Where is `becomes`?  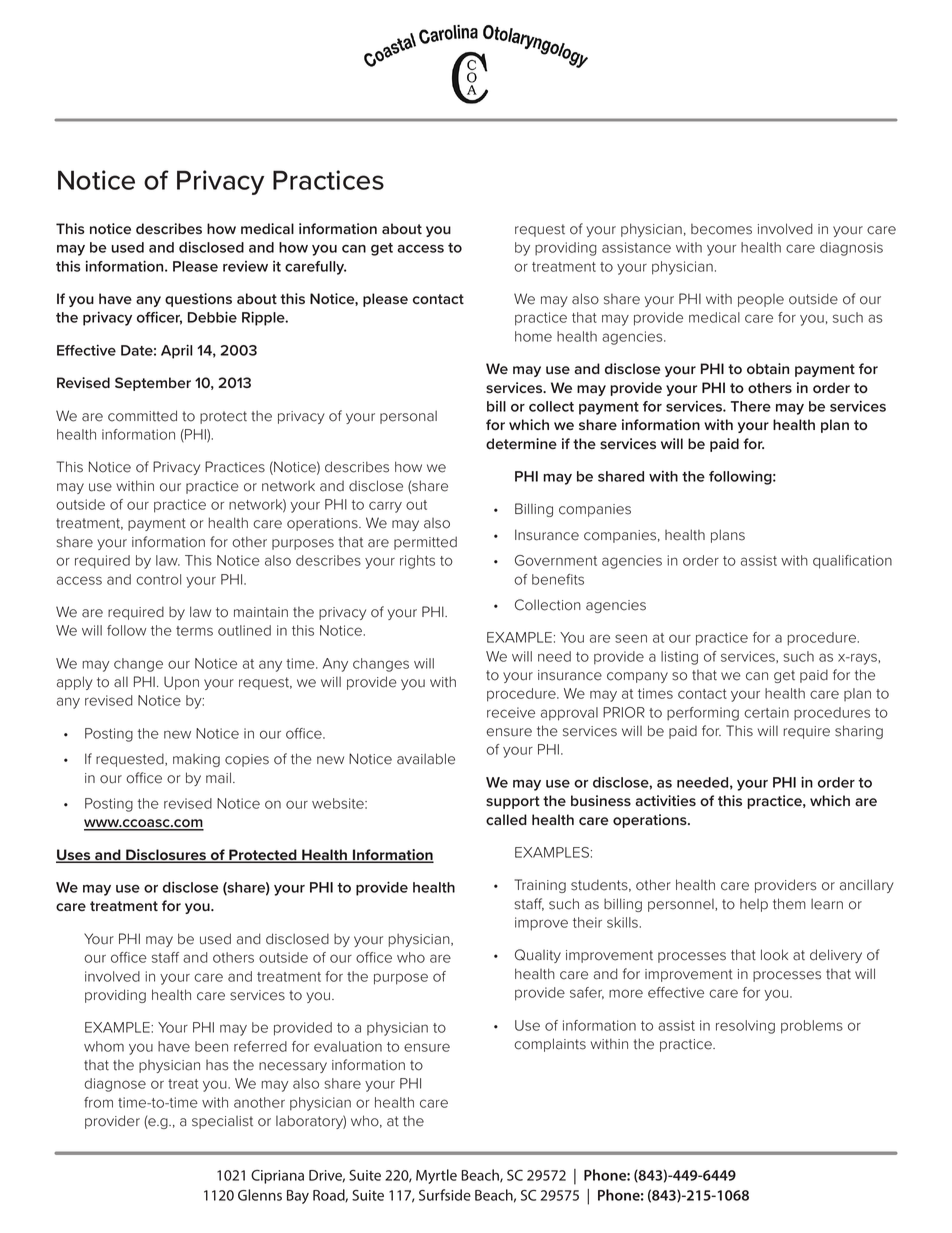
becomes is located at coordinates (721, 229).
